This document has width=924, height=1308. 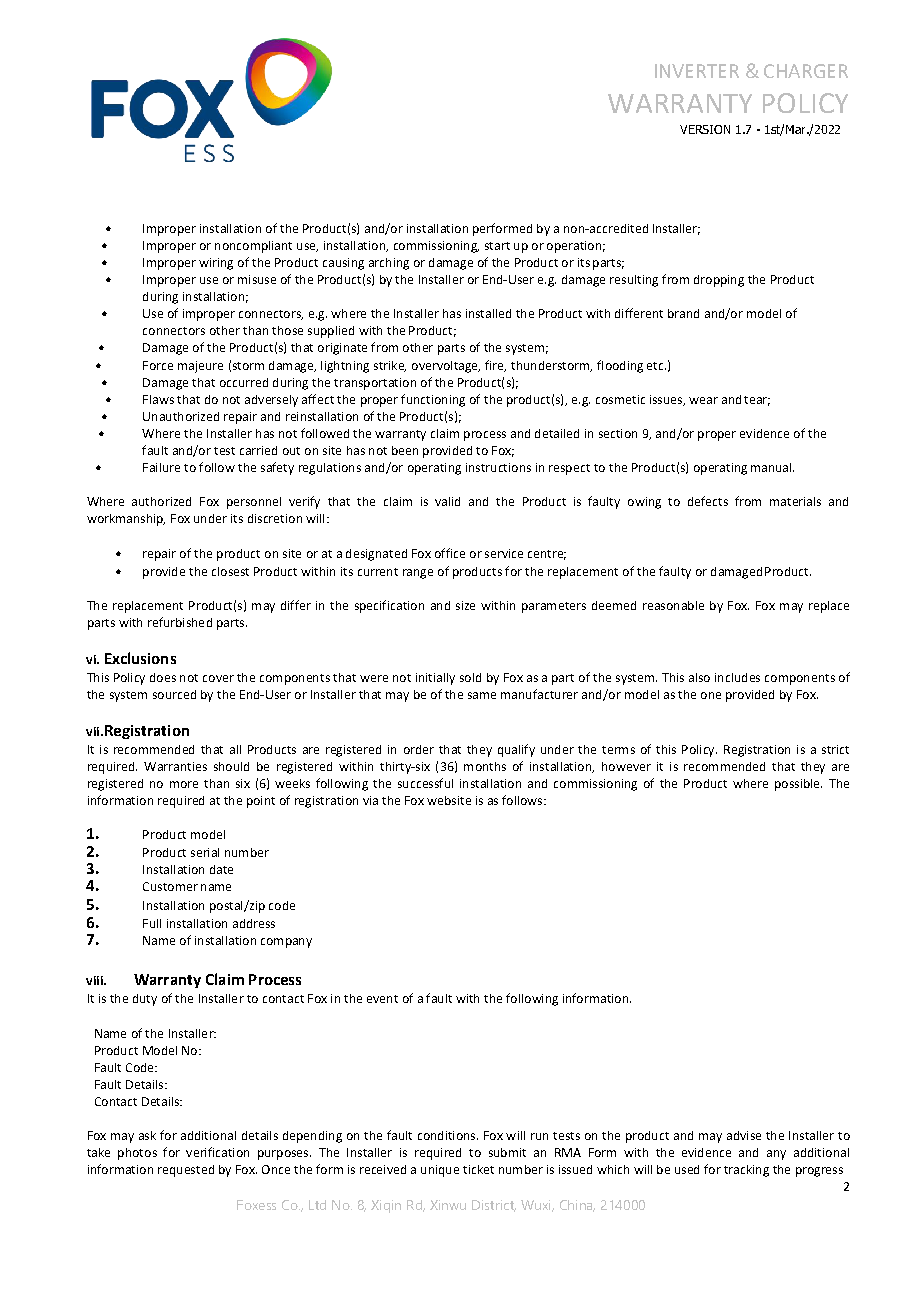 What do you see at coordinates (497, 246) in the document?
I see `start` at bounding box center [497, 246].
